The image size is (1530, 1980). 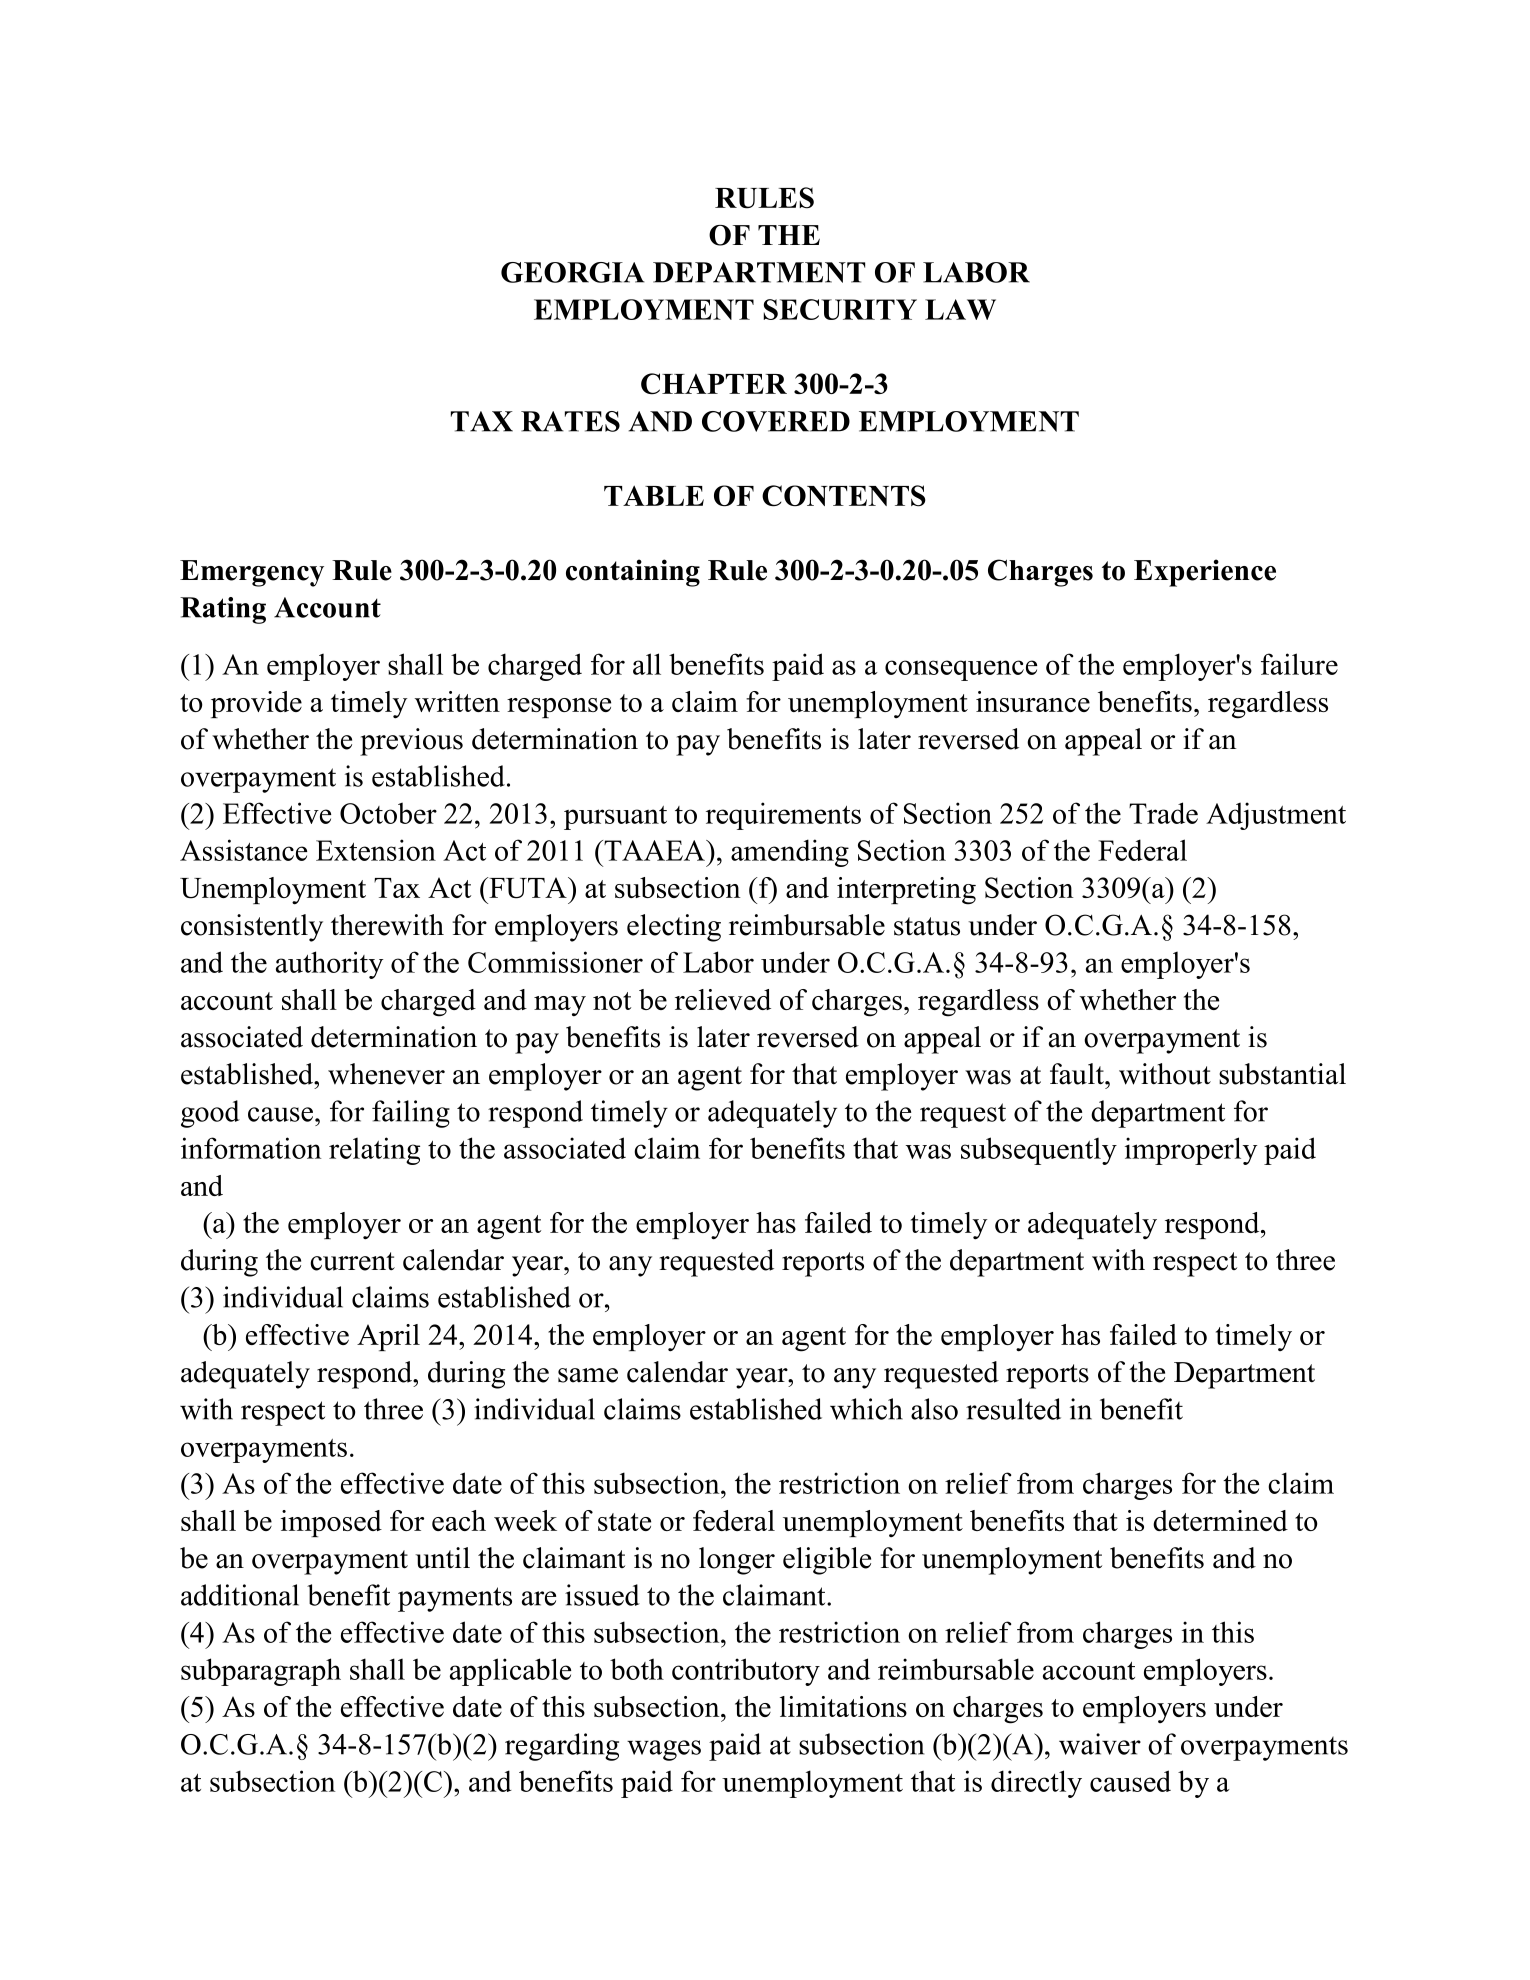 I want to click on applicable, so click(x=510, y=1672).
